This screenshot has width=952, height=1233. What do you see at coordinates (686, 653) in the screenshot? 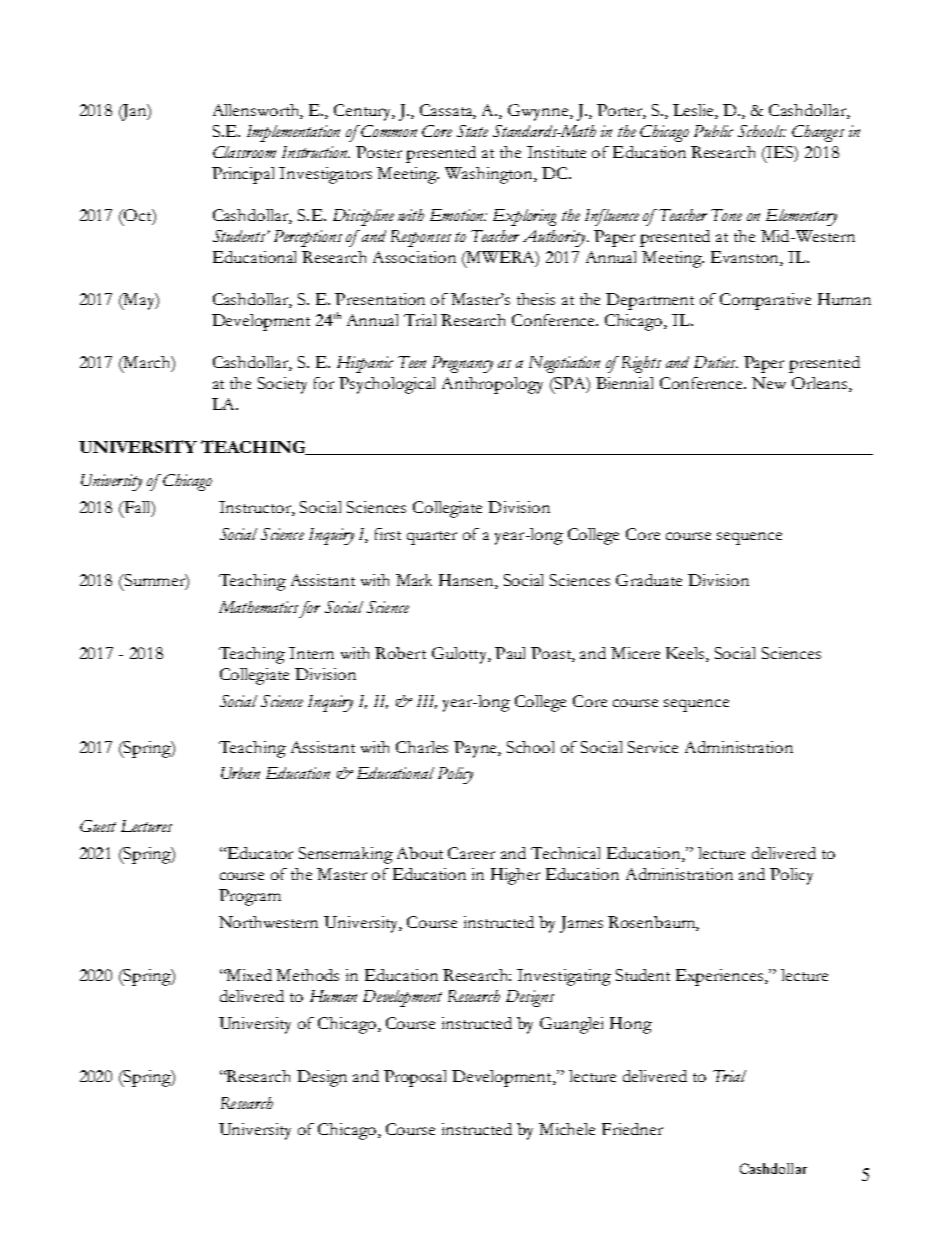
I see `Keels` at bounding box center [686, 653].
